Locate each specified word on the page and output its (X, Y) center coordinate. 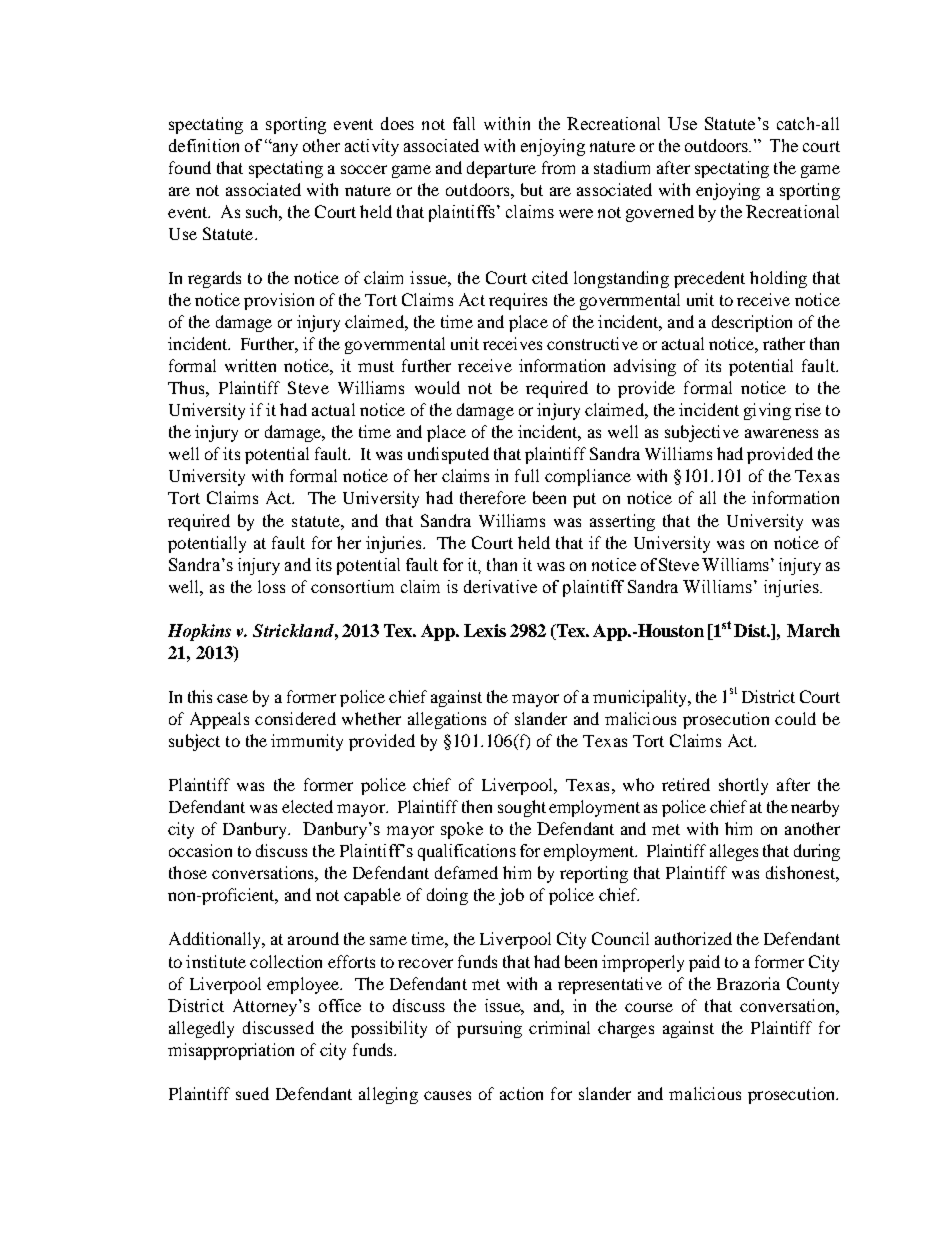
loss (271, 586)
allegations (447, 720)
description (752, 323)
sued (252, 1093)
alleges (734, 852)
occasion (200, 850)
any (284, 149)
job (511, 896)
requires (518, 301)
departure (501, 169)
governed (660, 213)
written (250, 365)
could (795, 718)
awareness (781, 433)
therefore (493, 497)
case (232, 698)
